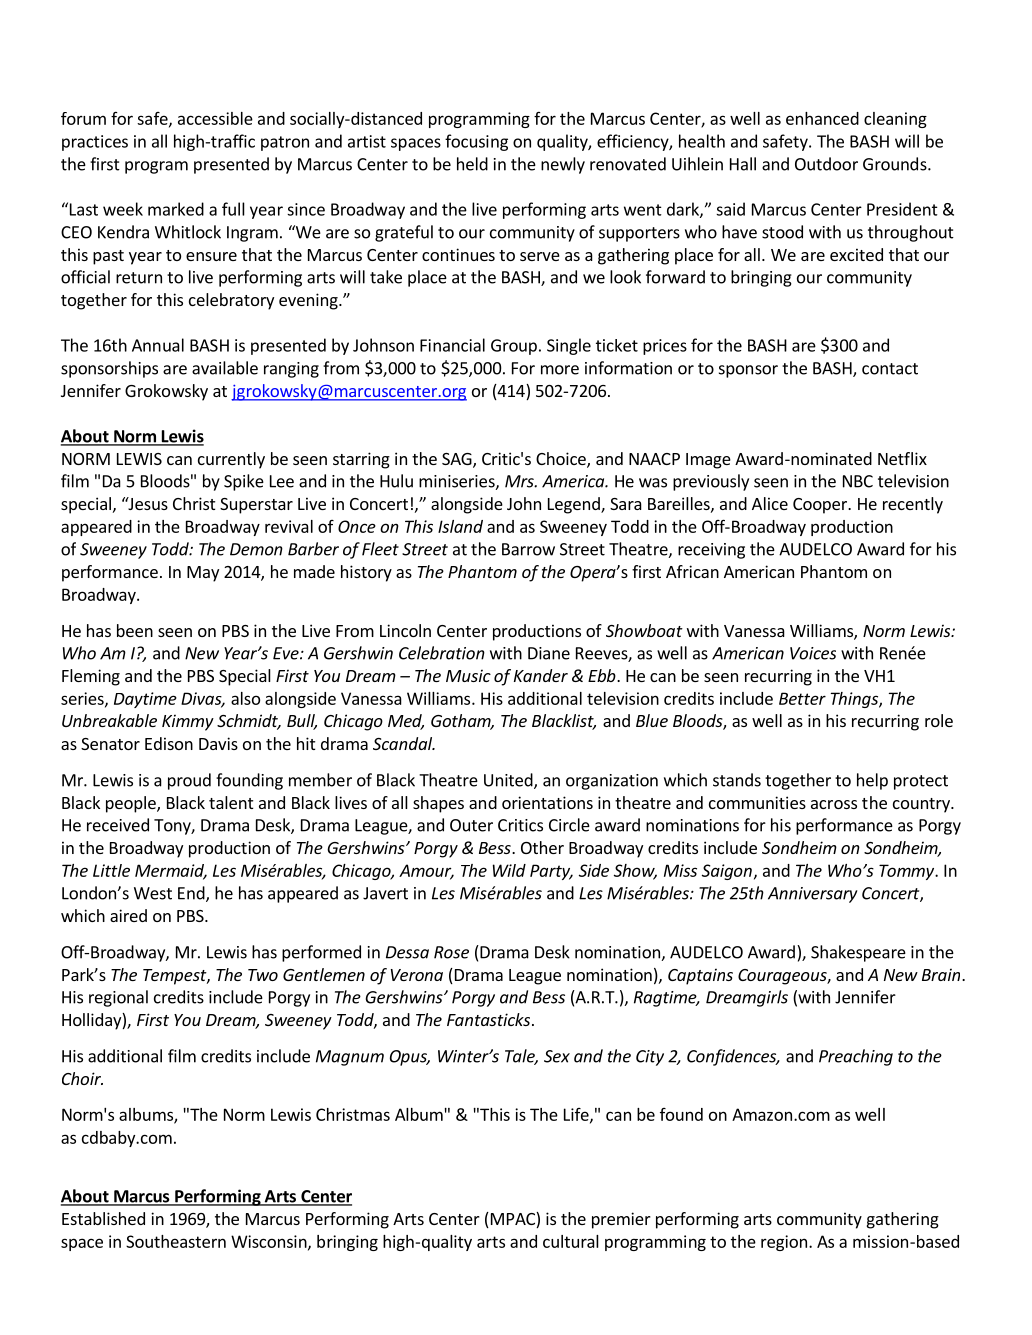  Describe the element at coordinates (476, 142) in the screenshot. I see `focusing` at that location.
